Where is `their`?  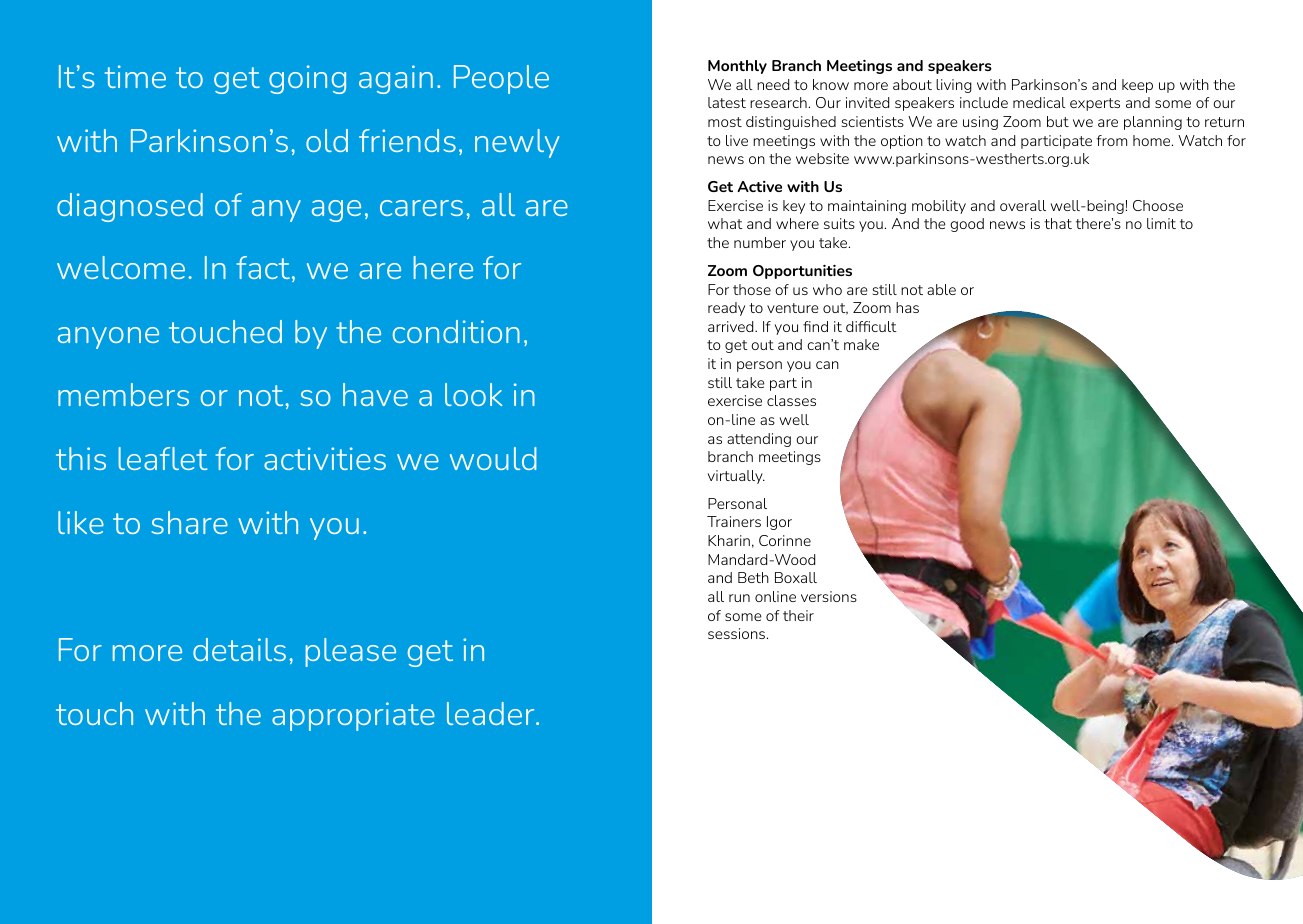
their is located at coordinates (798, 615).
